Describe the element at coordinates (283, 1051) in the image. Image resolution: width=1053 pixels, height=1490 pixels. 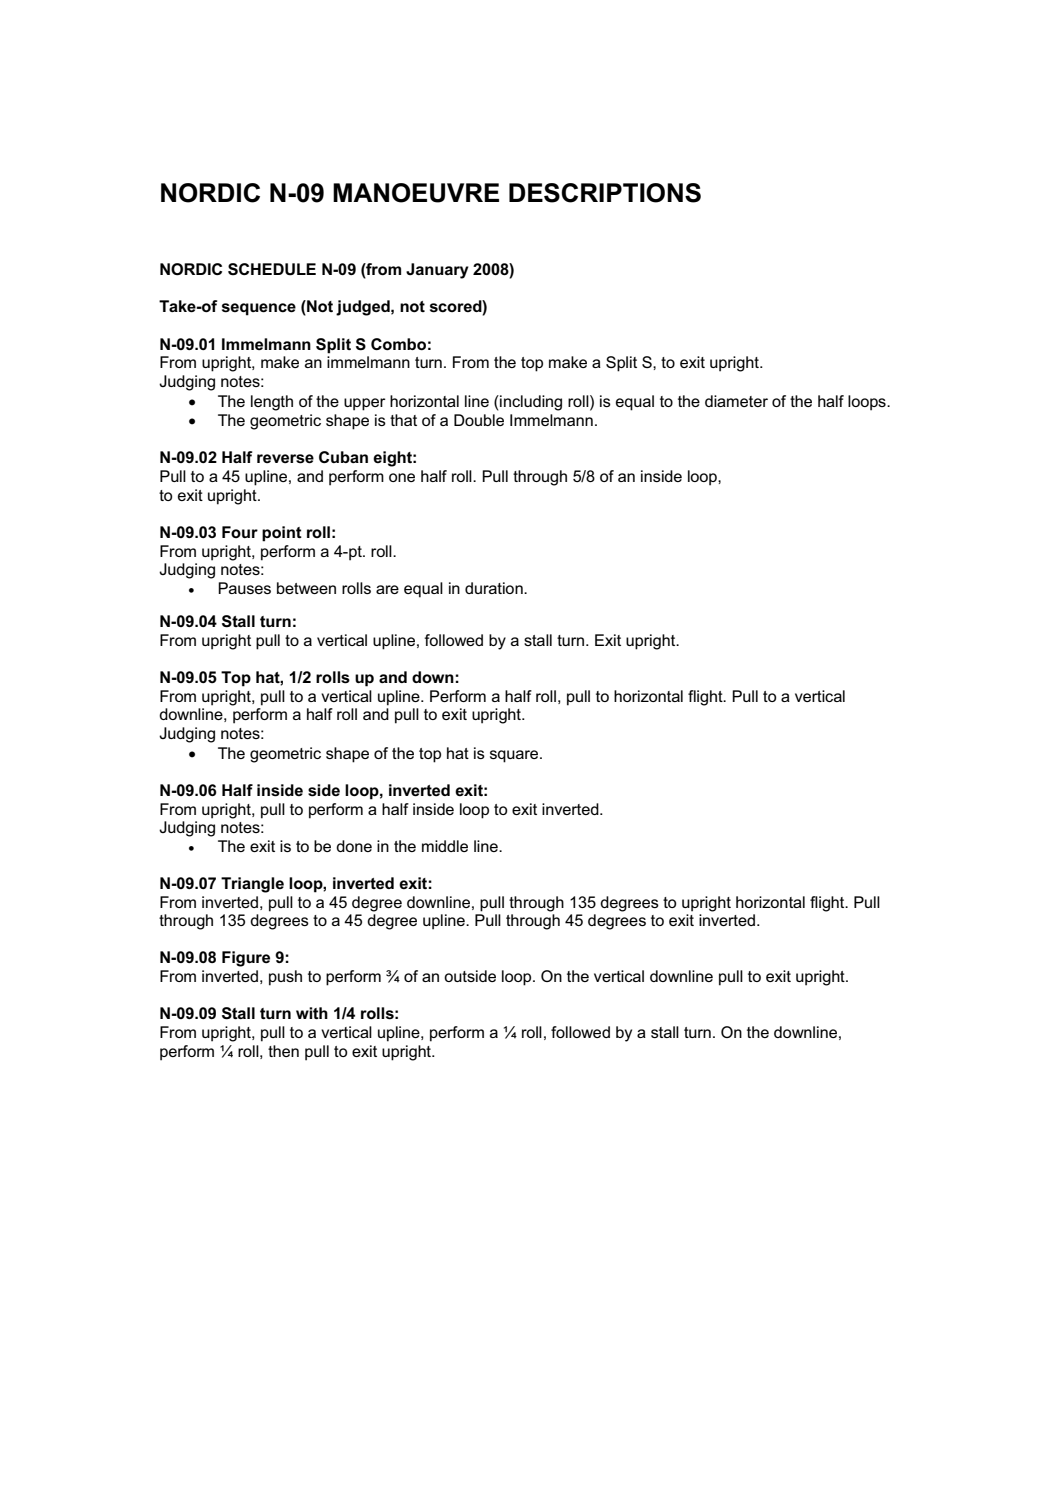
I see `then` at that location.
